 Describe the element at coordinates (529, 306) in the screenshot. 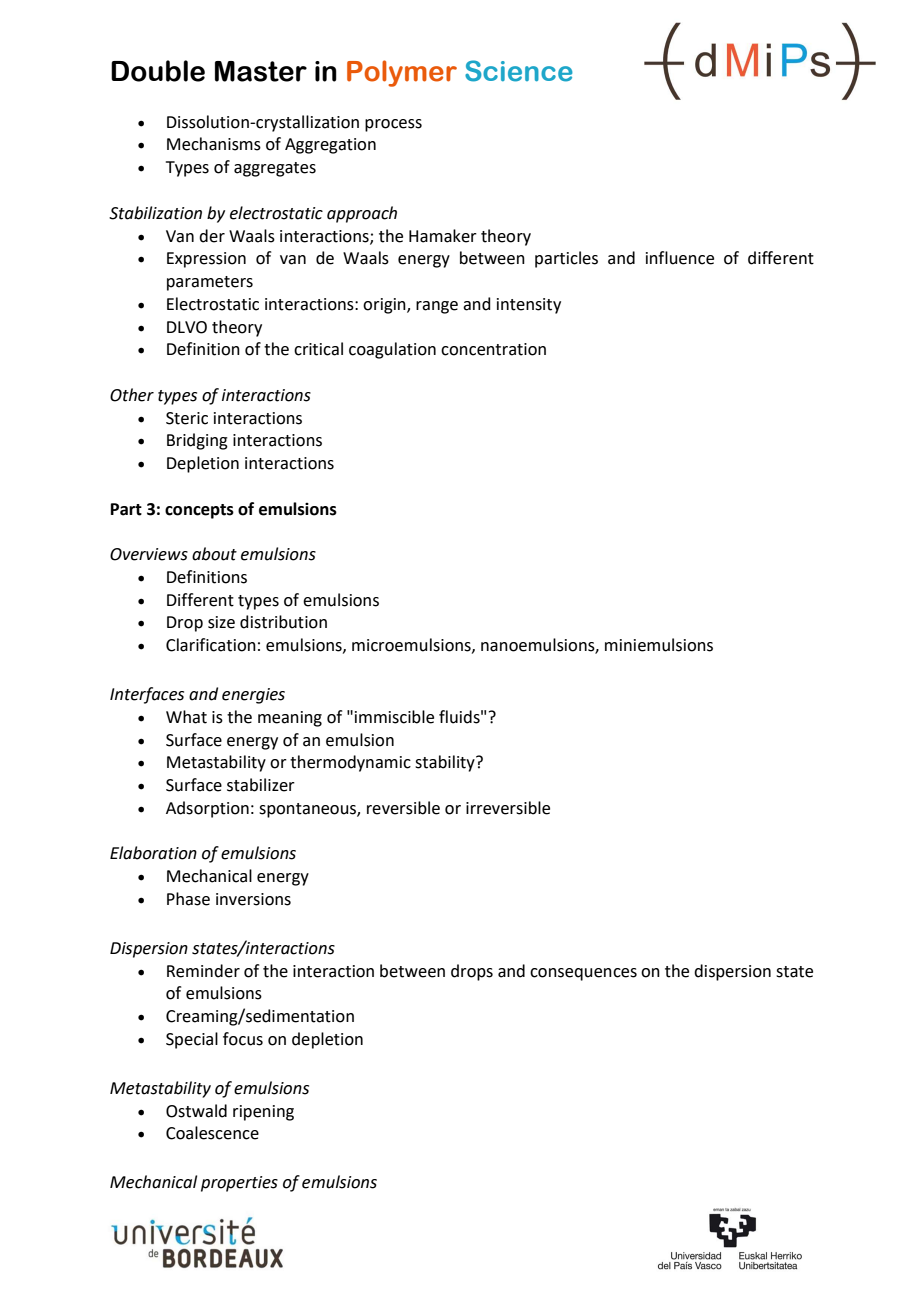

I see `intensity` at that location.
